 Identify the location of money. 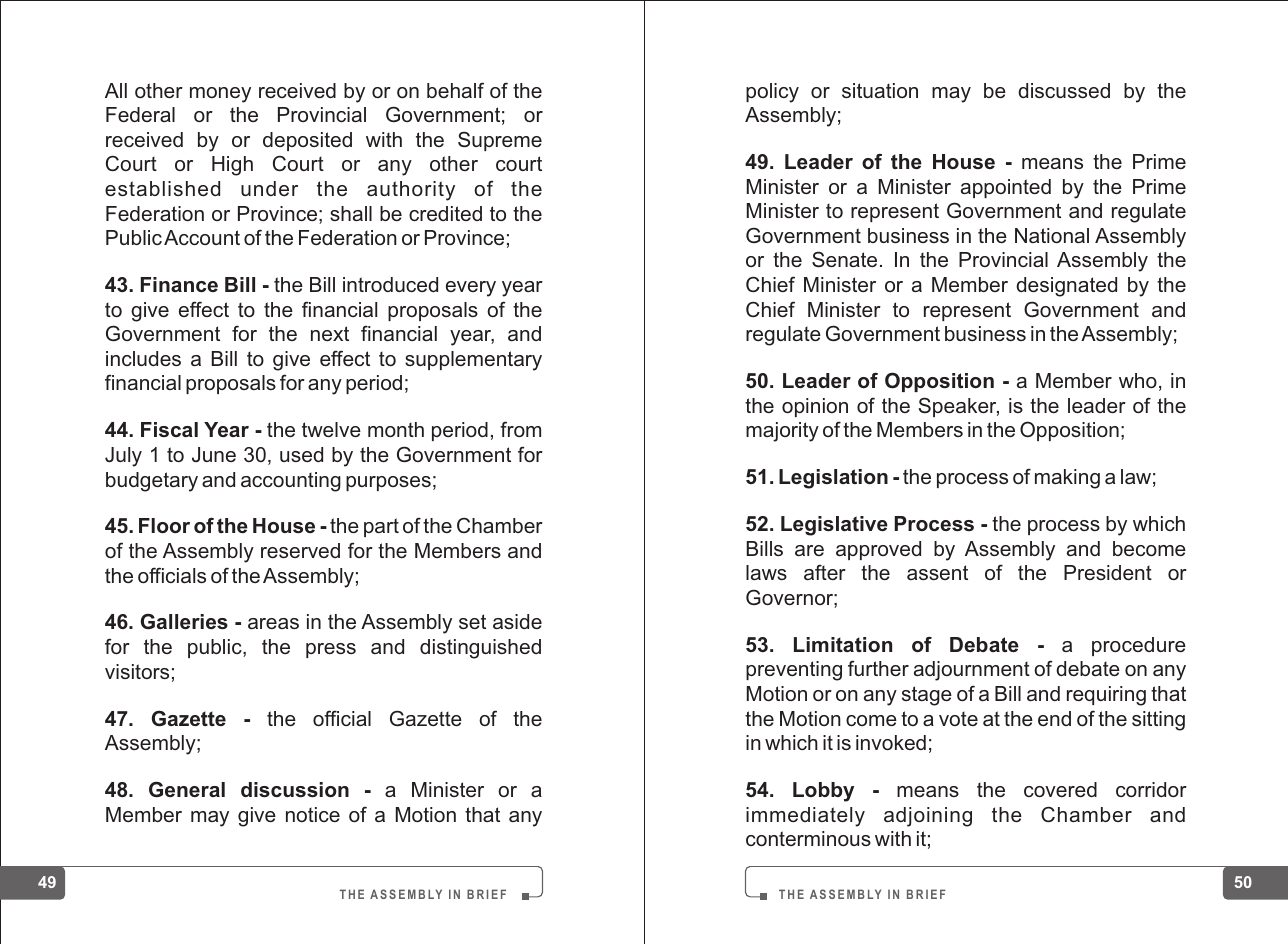
(220, 95).
